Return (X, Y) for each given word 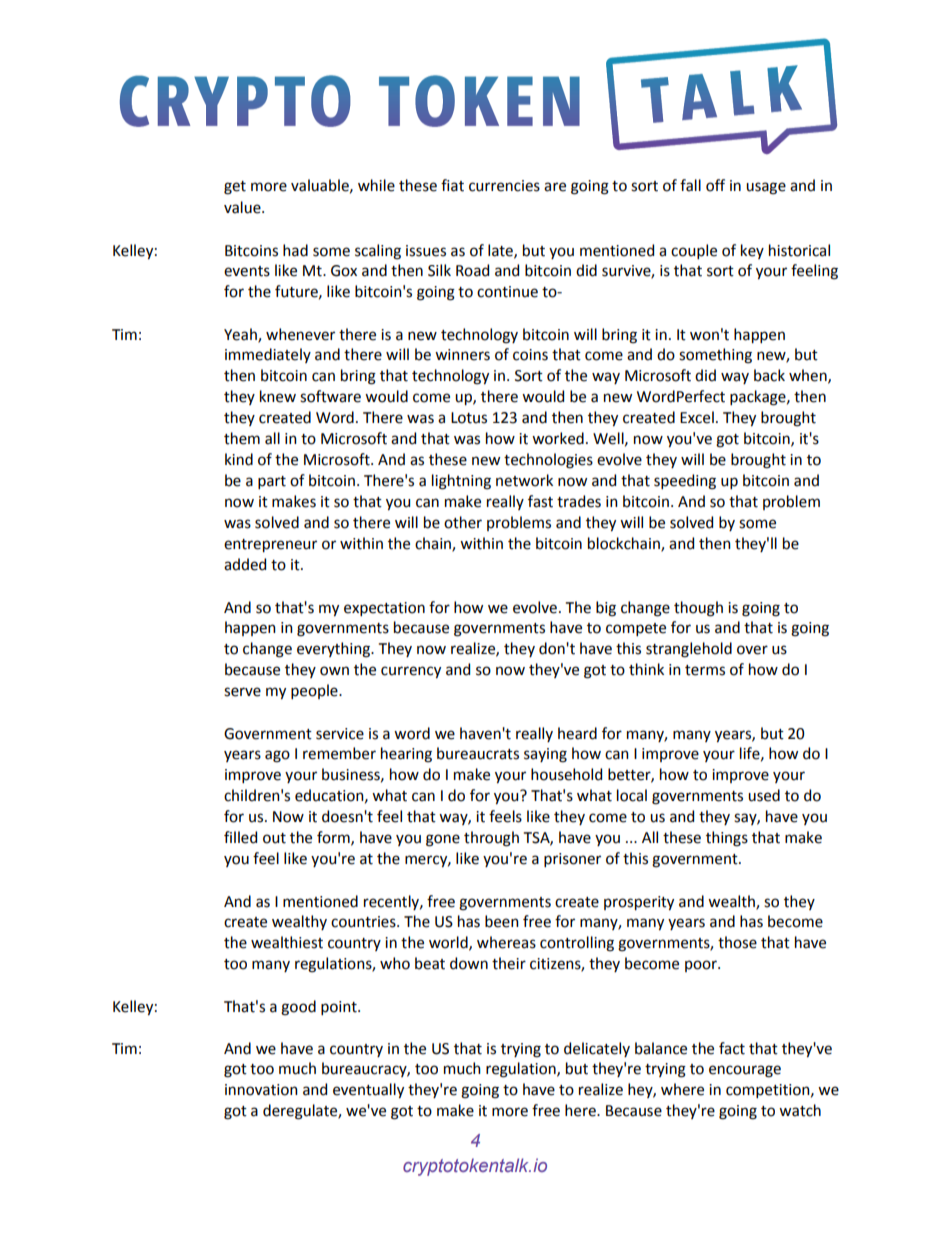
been (502, 921)
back (769, 375)
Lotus (469, 418)
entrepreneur (270, 545)
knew (278, 396)
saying (545, 755)
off (715, 185)
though (698, 609)
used (764, 795)
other (463, 522)
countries (364, 922)
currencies (504, 186)
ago (277, 756)
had (295, 250)
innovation (261, 1090)
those (737, 942)
